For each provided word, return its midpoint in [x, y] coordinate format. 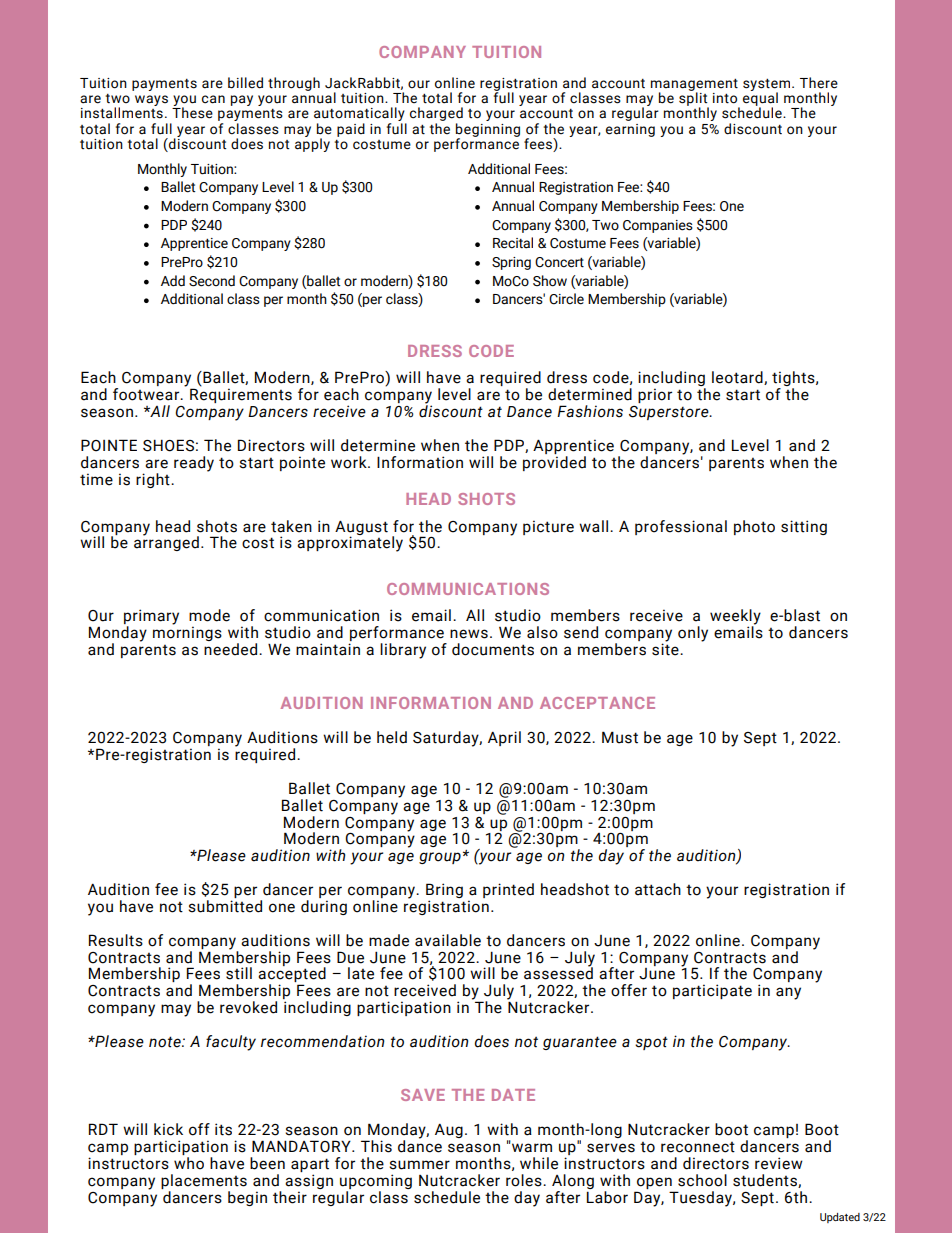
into [725, 98]
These [192, 112]
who [189, 1162]
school [702, 1180]
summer [419, 1165]
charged [436, 115]
